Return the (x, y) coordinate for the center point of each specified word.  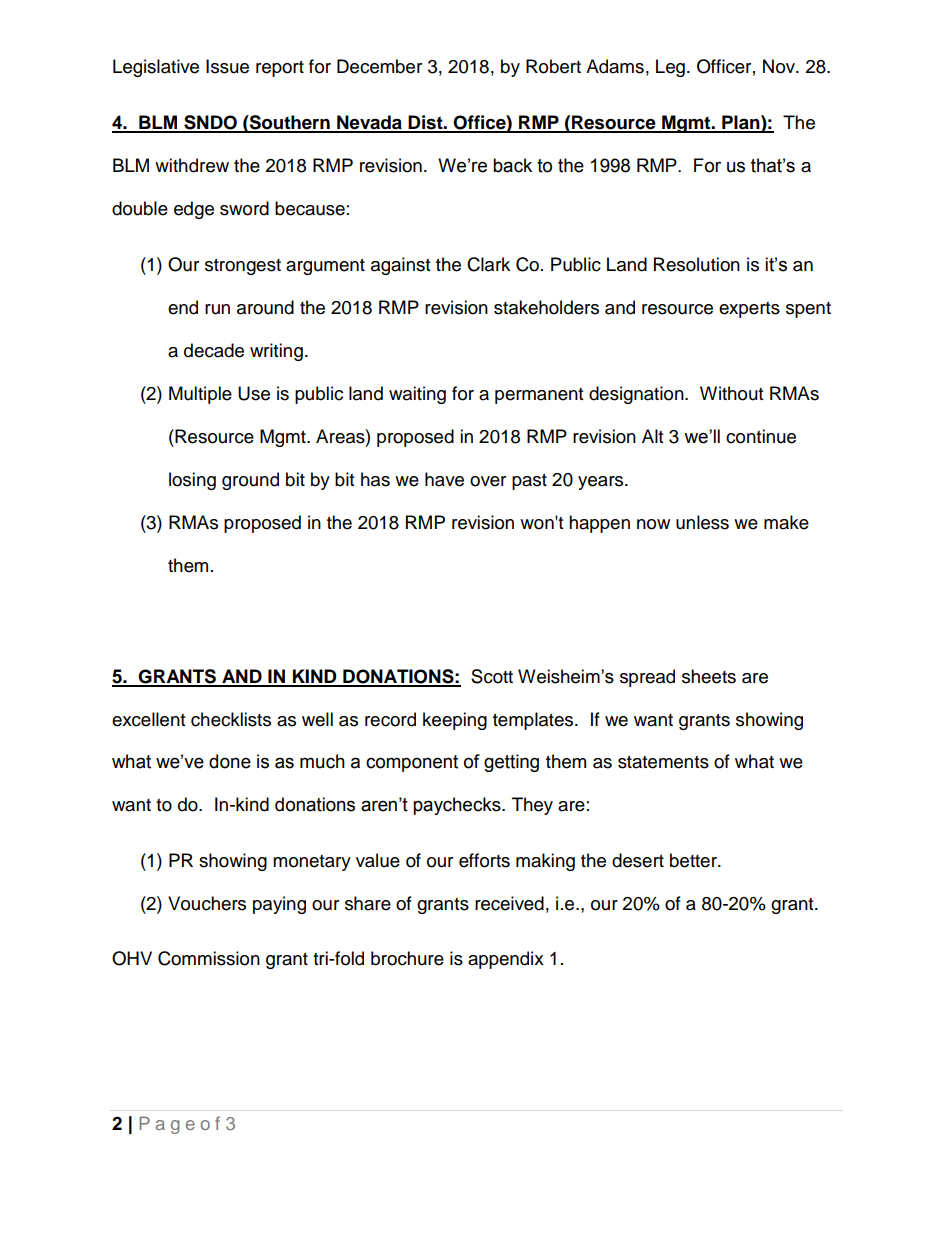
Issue (227, 66)
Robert (553, 66)
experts (749, 310)
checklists (231, 719)
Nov (780, 66)
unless (702, 522)
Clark (488, 264)
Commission (209, 958)
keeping (455, 721)
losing (192, 481)
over (488, 481)
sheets (709, 676)
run (217, 309)
